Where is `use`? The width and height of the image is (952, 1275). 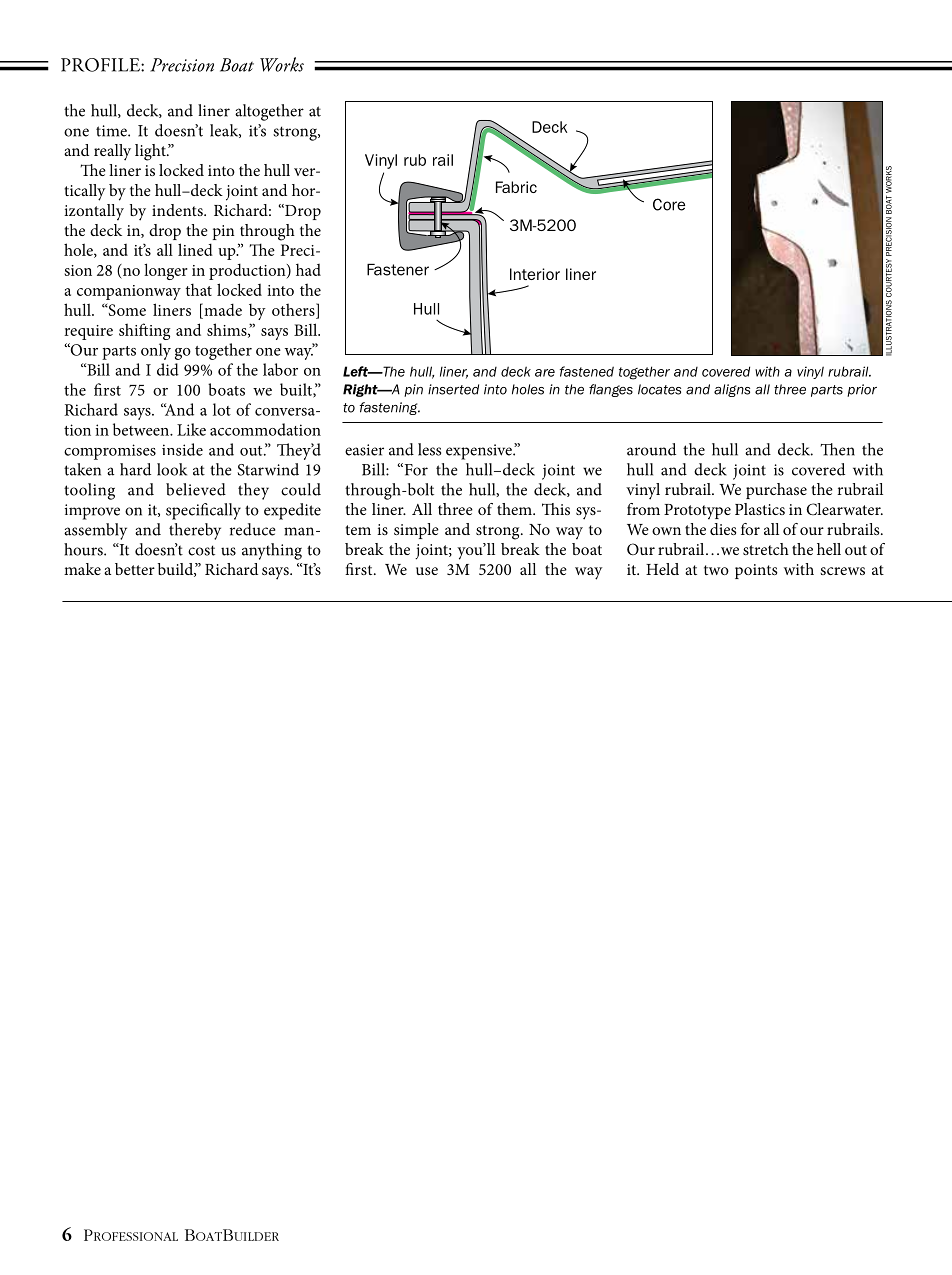
use is located at coordinates (427, 571).
